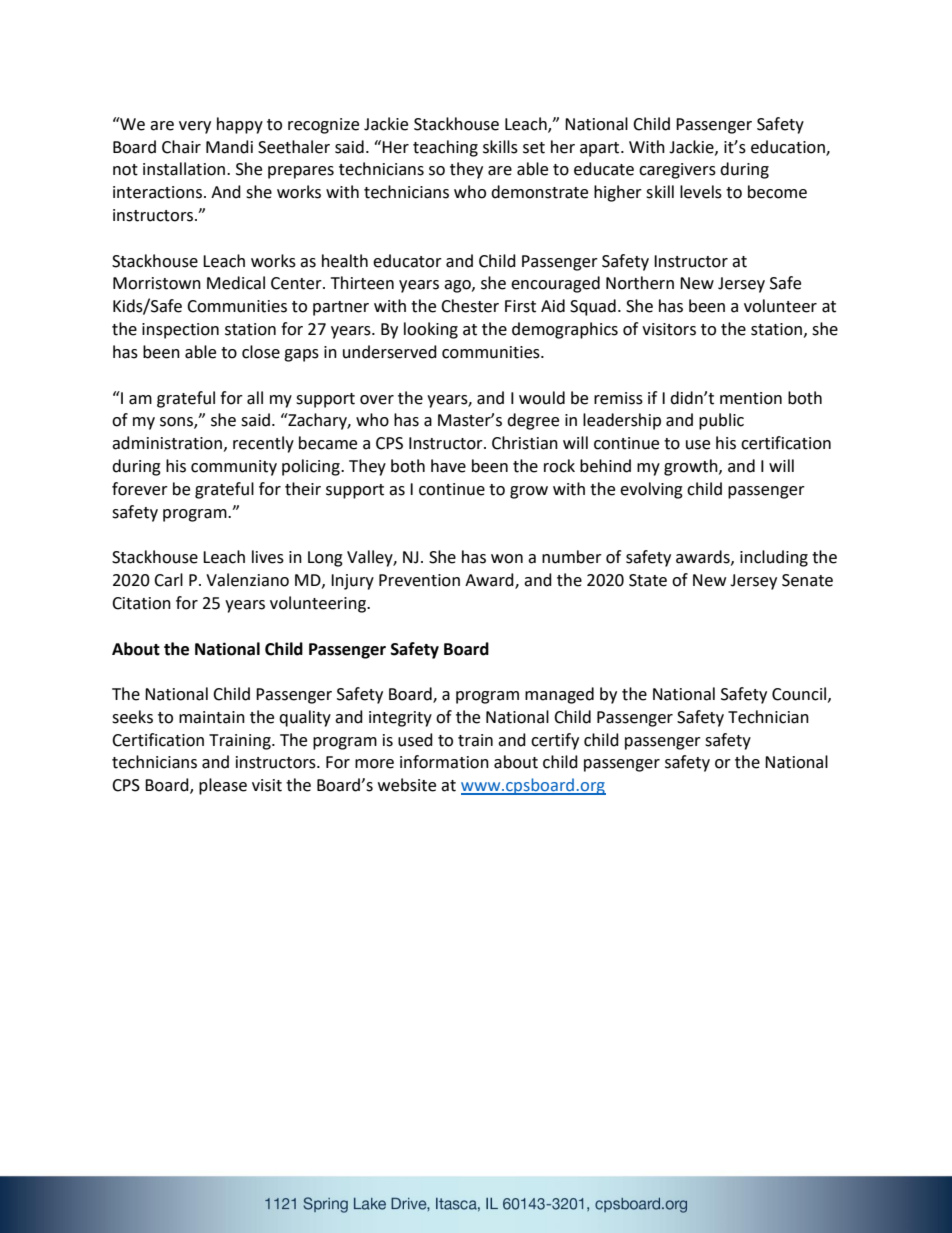 The height and width of the screenshot is (1233, 952). What do you see at coordinates (789, 147) in the screenshot?
I see `education` at bounding box center [789, 147].
